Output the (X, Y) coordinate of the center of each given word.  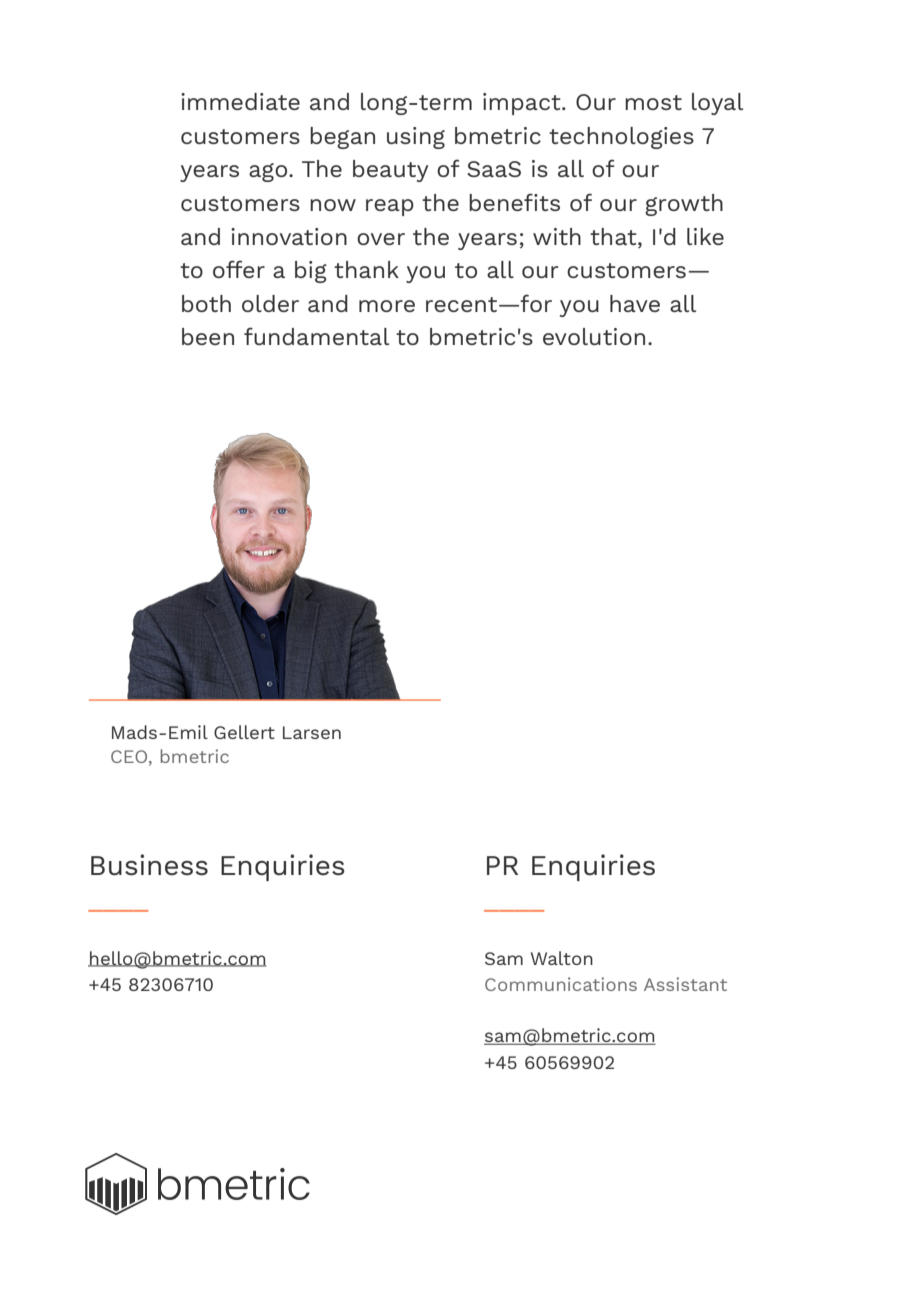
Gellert (244, 732)
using (416, 138)
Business (149, 864)
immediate (240, 101)
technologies (621, 138)
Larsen (312, 732)
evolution (594, 336)
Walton (562, 958)
